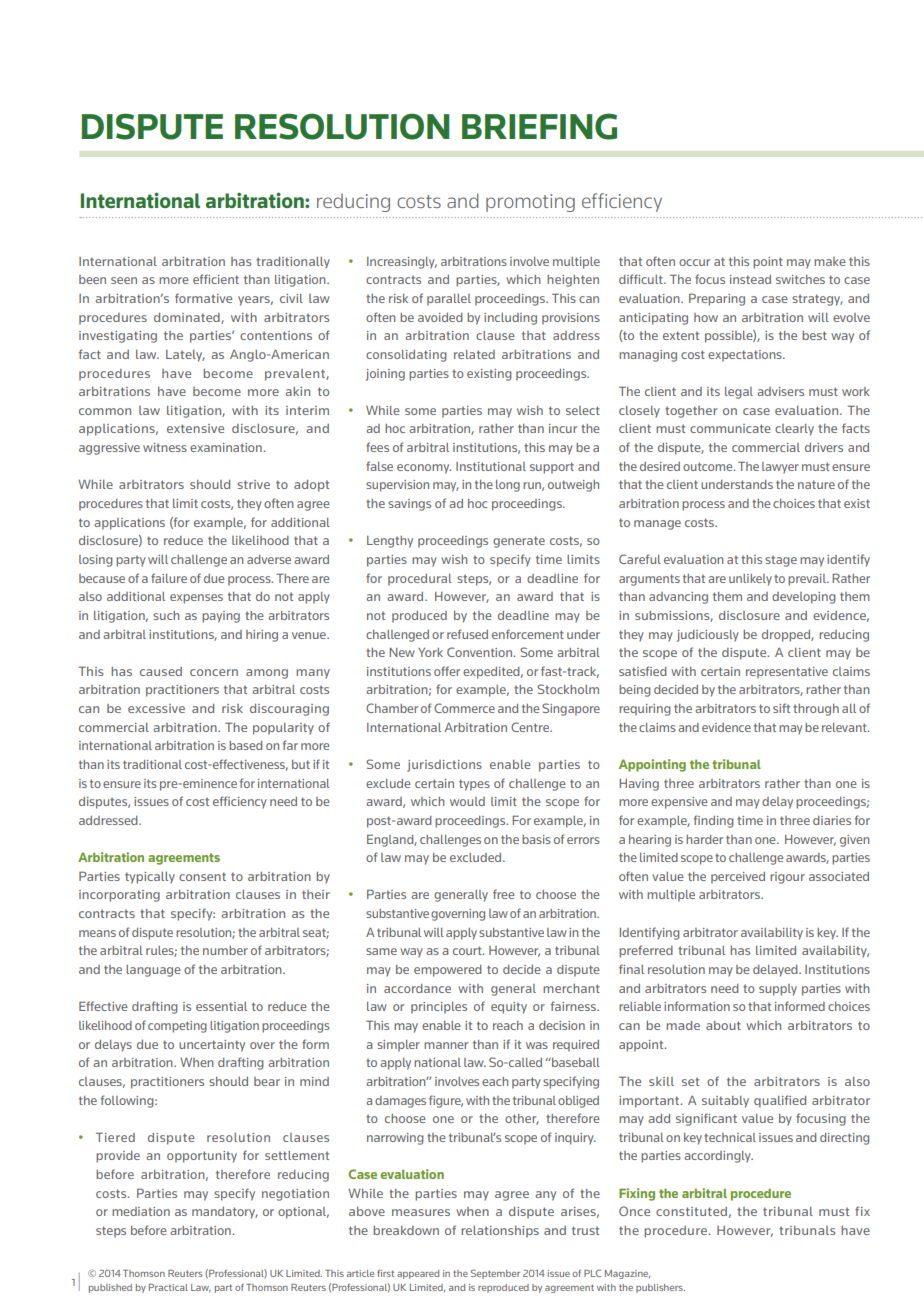  What do you see at coordinates (530, 203) in the page?
I see `promoting` at bounding box center [530, 203].
